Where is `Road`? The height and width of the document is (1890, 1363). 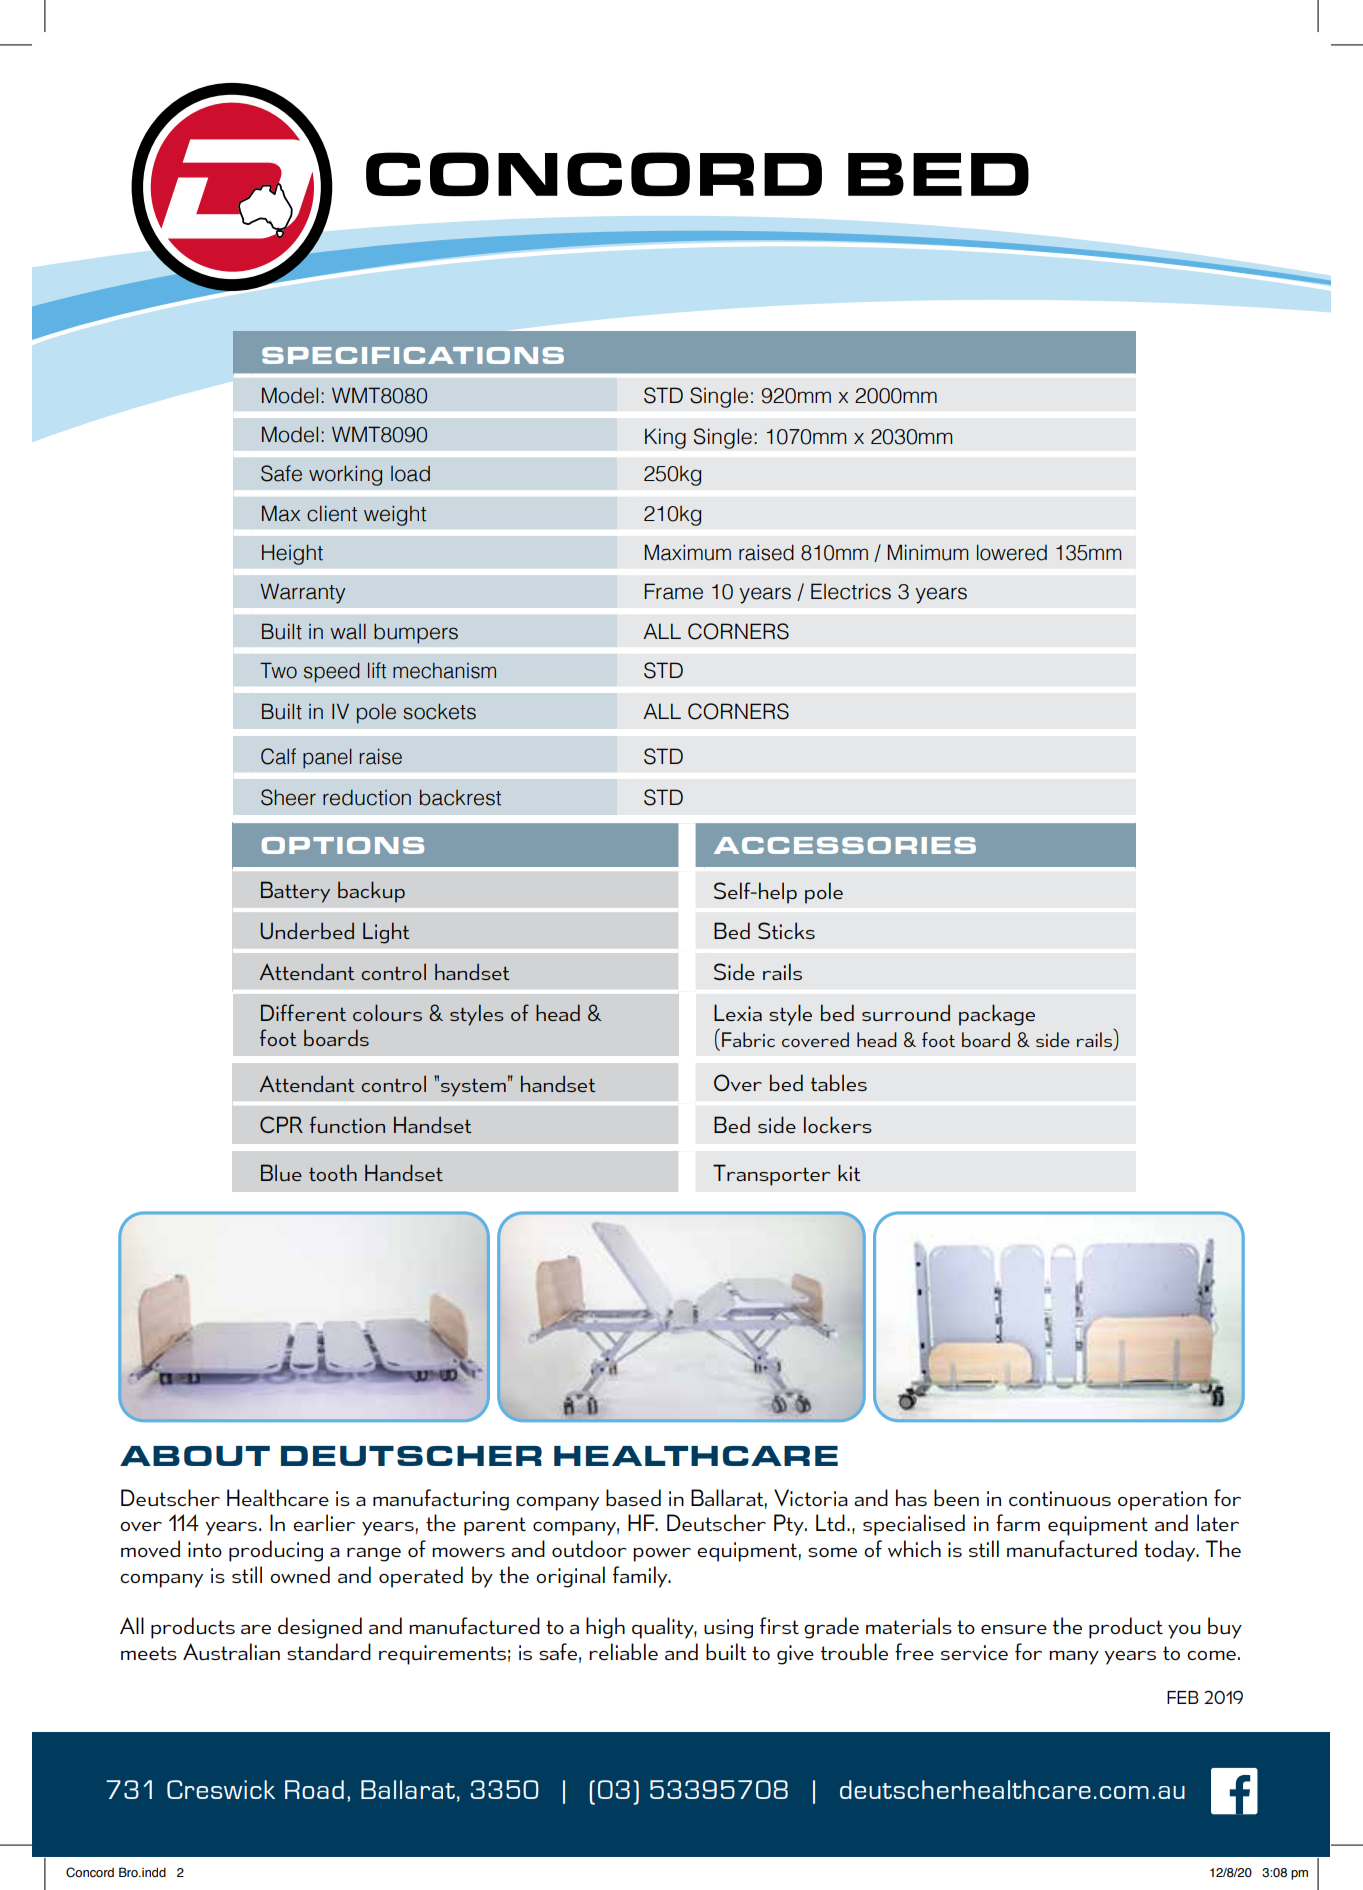
Road is located at coordinates (314, 1789).
